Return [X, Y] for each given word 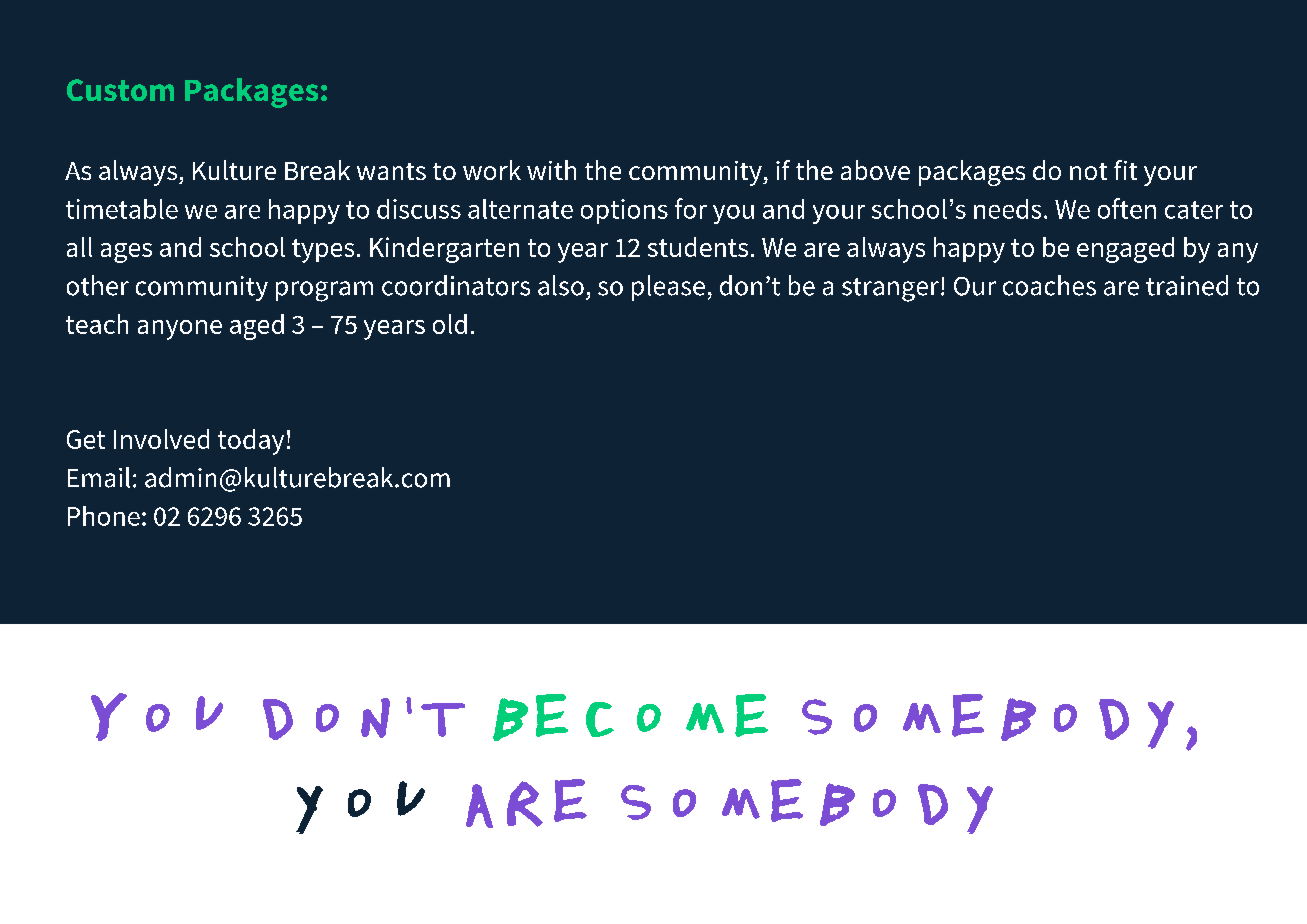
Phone [104, 516]
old [450, 324]
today [251, 442]
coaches [1049, 285]
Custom [120, 90]
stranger [890, 290]
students [698, 247]
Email [99, 477]
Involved [161, 439]
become [630, 717]
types [323, 251]
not [1088, 171]
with [551, 170]
